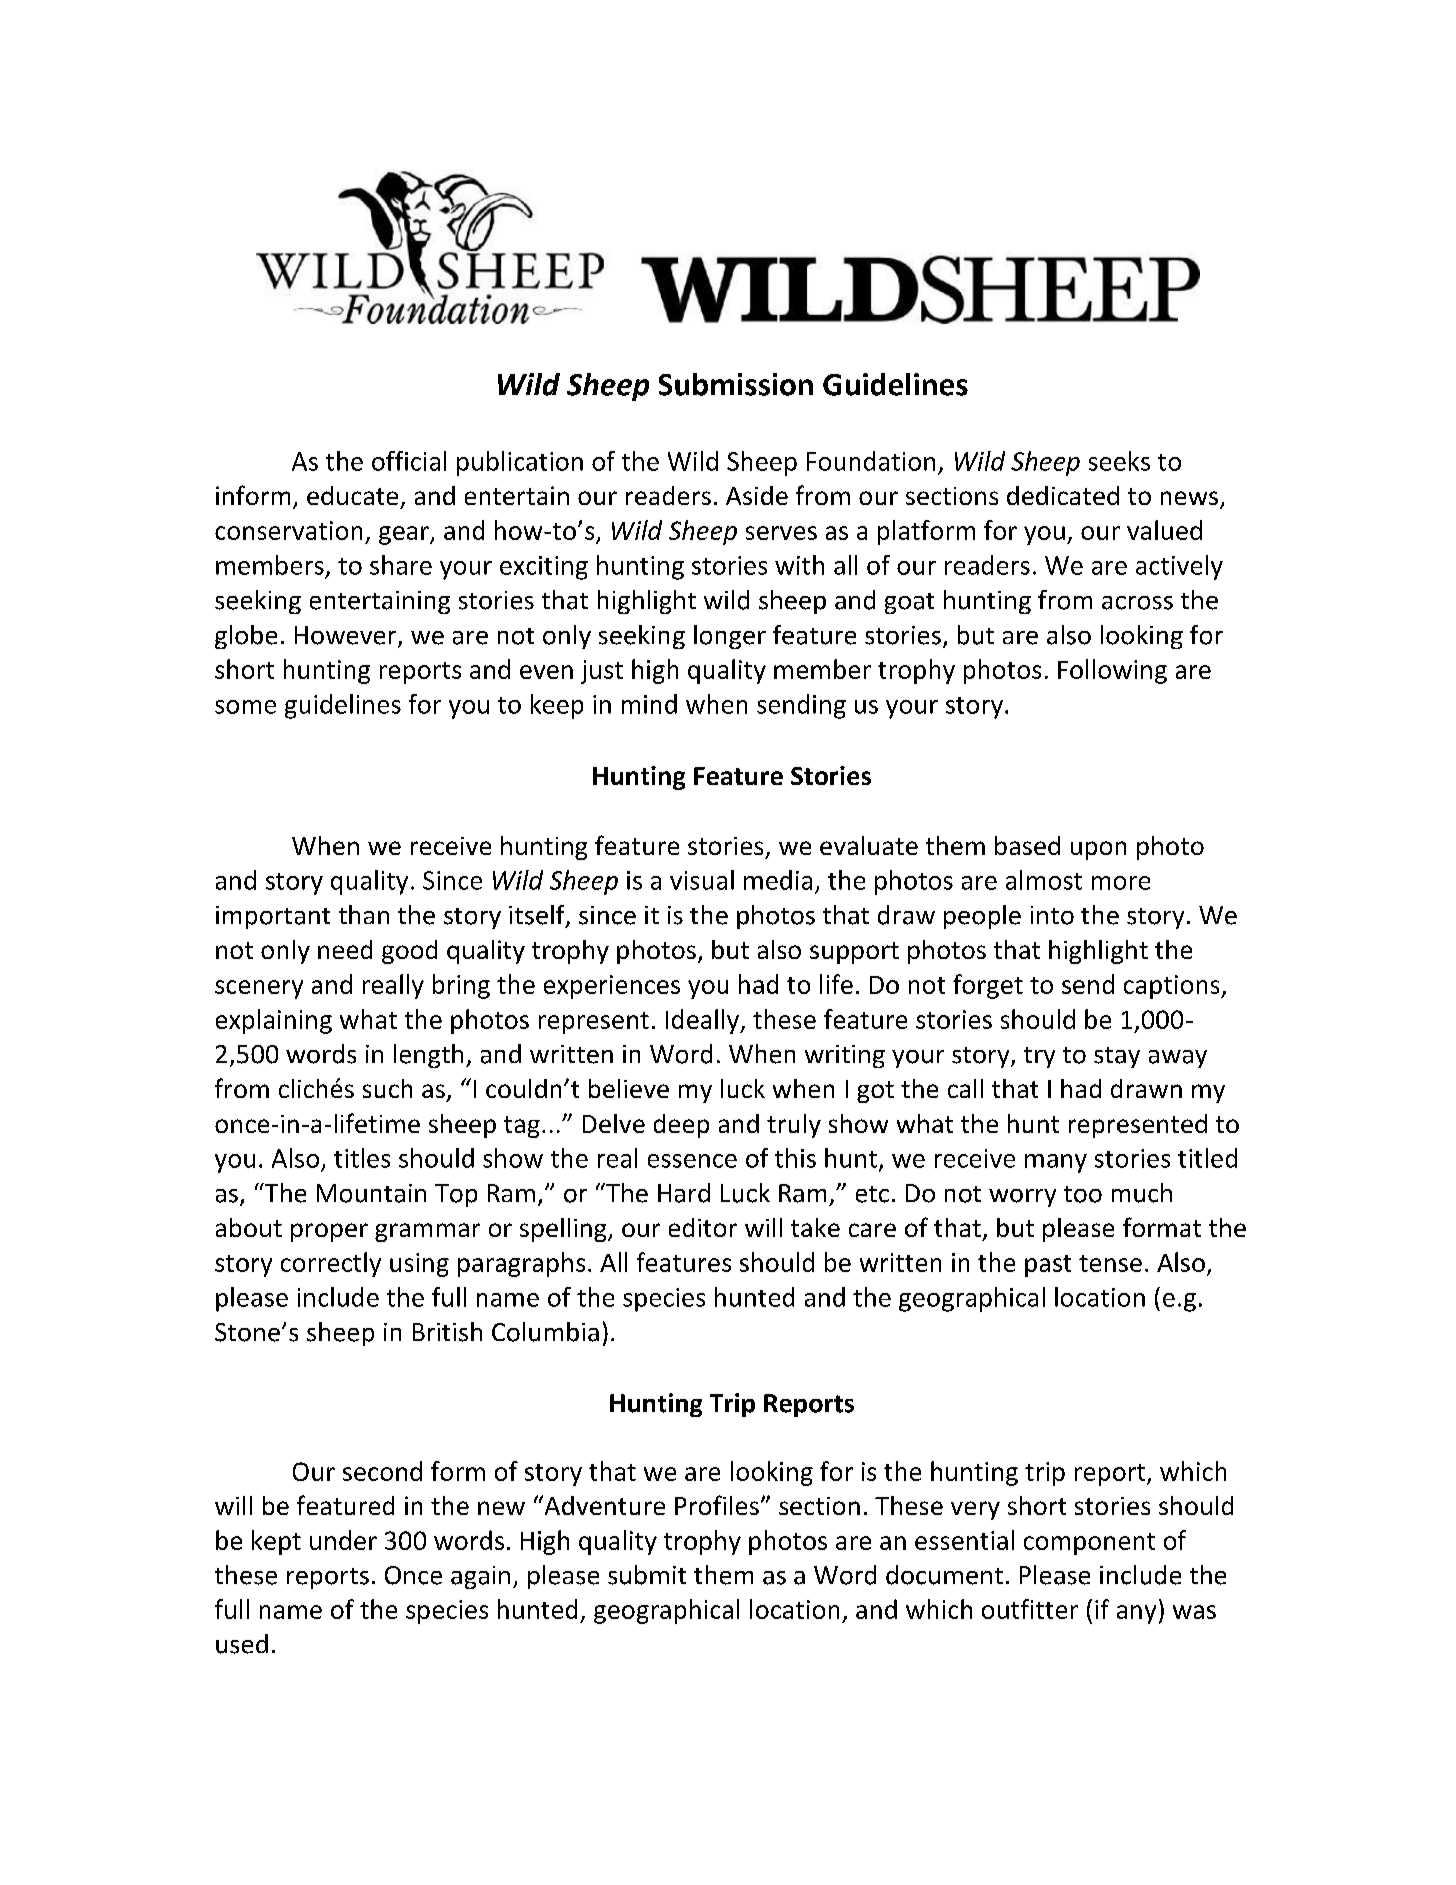 This screenshot has height=1885, width=1456. I want to click on submit, so click(647, 1575).
